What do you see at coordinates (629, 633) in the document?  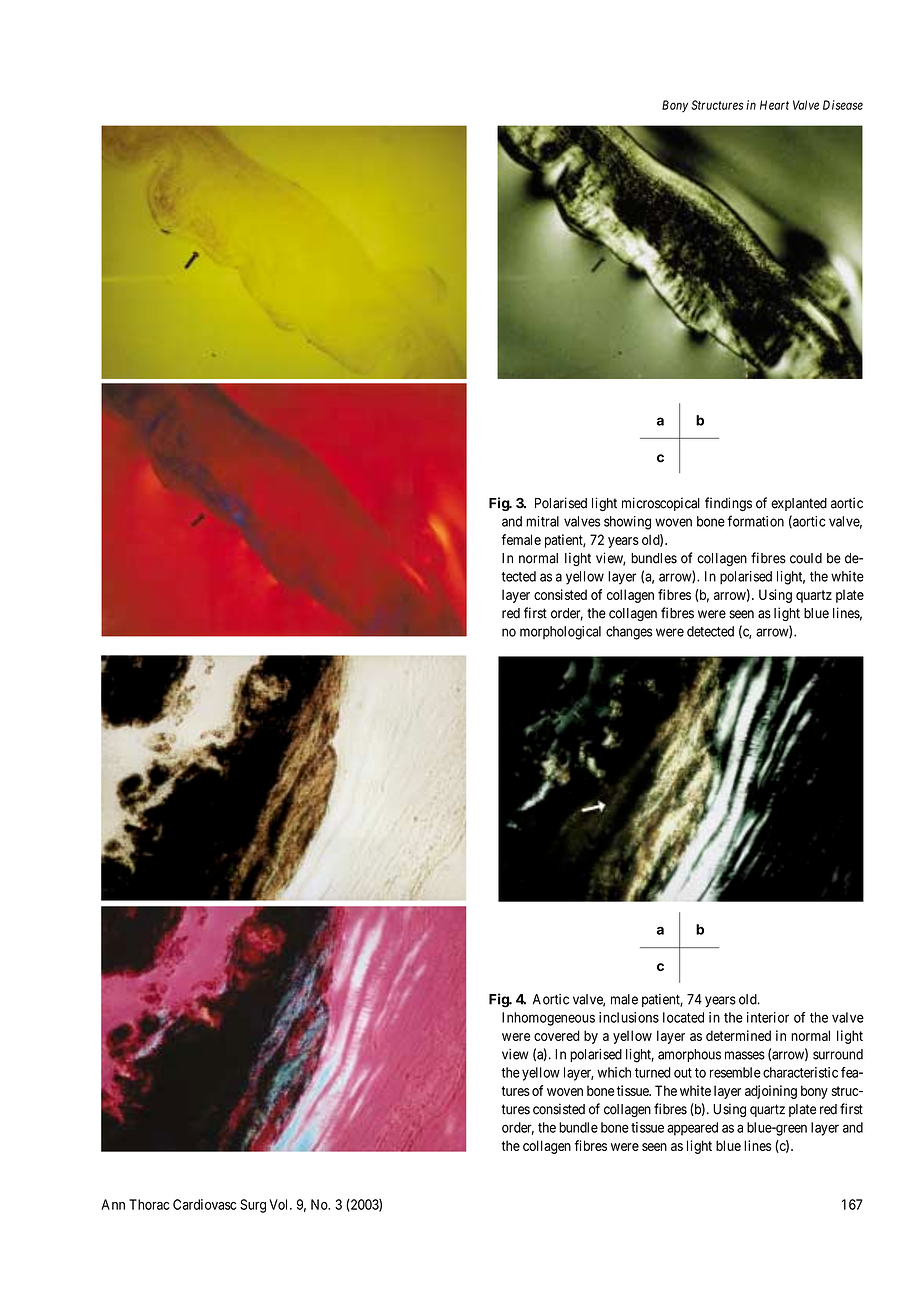 I see `changes` at bounding box center [629, 633].
